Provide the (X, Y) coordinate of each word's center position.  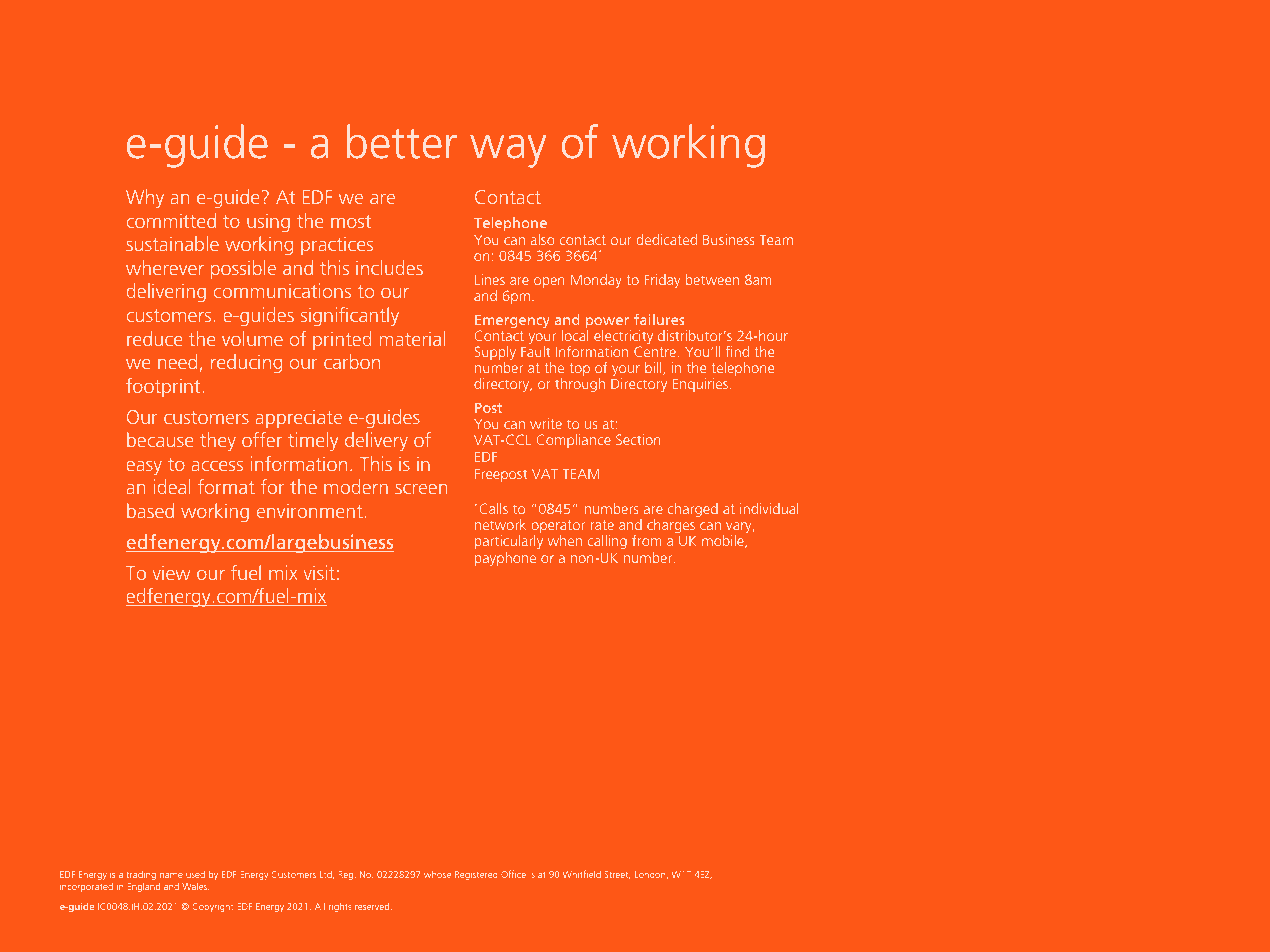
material (412, 338)
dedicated (667, 239)
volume (252, 338)
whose (437, 874)
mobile (724, 541)
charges (671, 526)
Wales (195, 886)
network (500, 524)
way (508, 151)
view (171, 572)
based (150, 510)
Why (145, 198)
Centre (655, 351)
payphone (505, 559)
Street (617, 875)
